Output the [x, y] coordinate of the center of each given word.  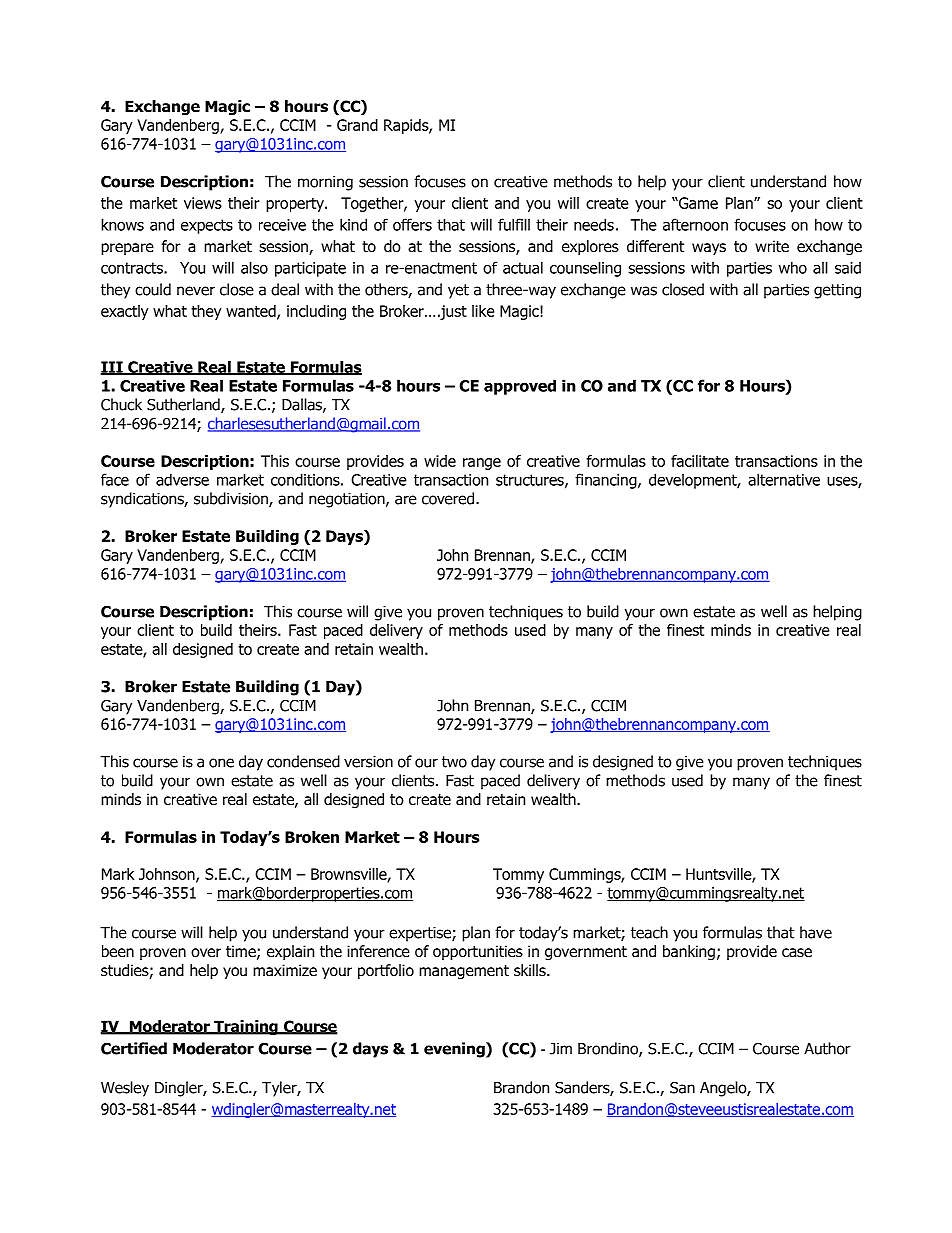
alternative [784, 479]
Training [246, 1027]
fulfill [514, 224]
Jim [561, 1049]
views [203, 203]
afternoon [695, 224]
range [482, 464]
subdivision [232, 499]
